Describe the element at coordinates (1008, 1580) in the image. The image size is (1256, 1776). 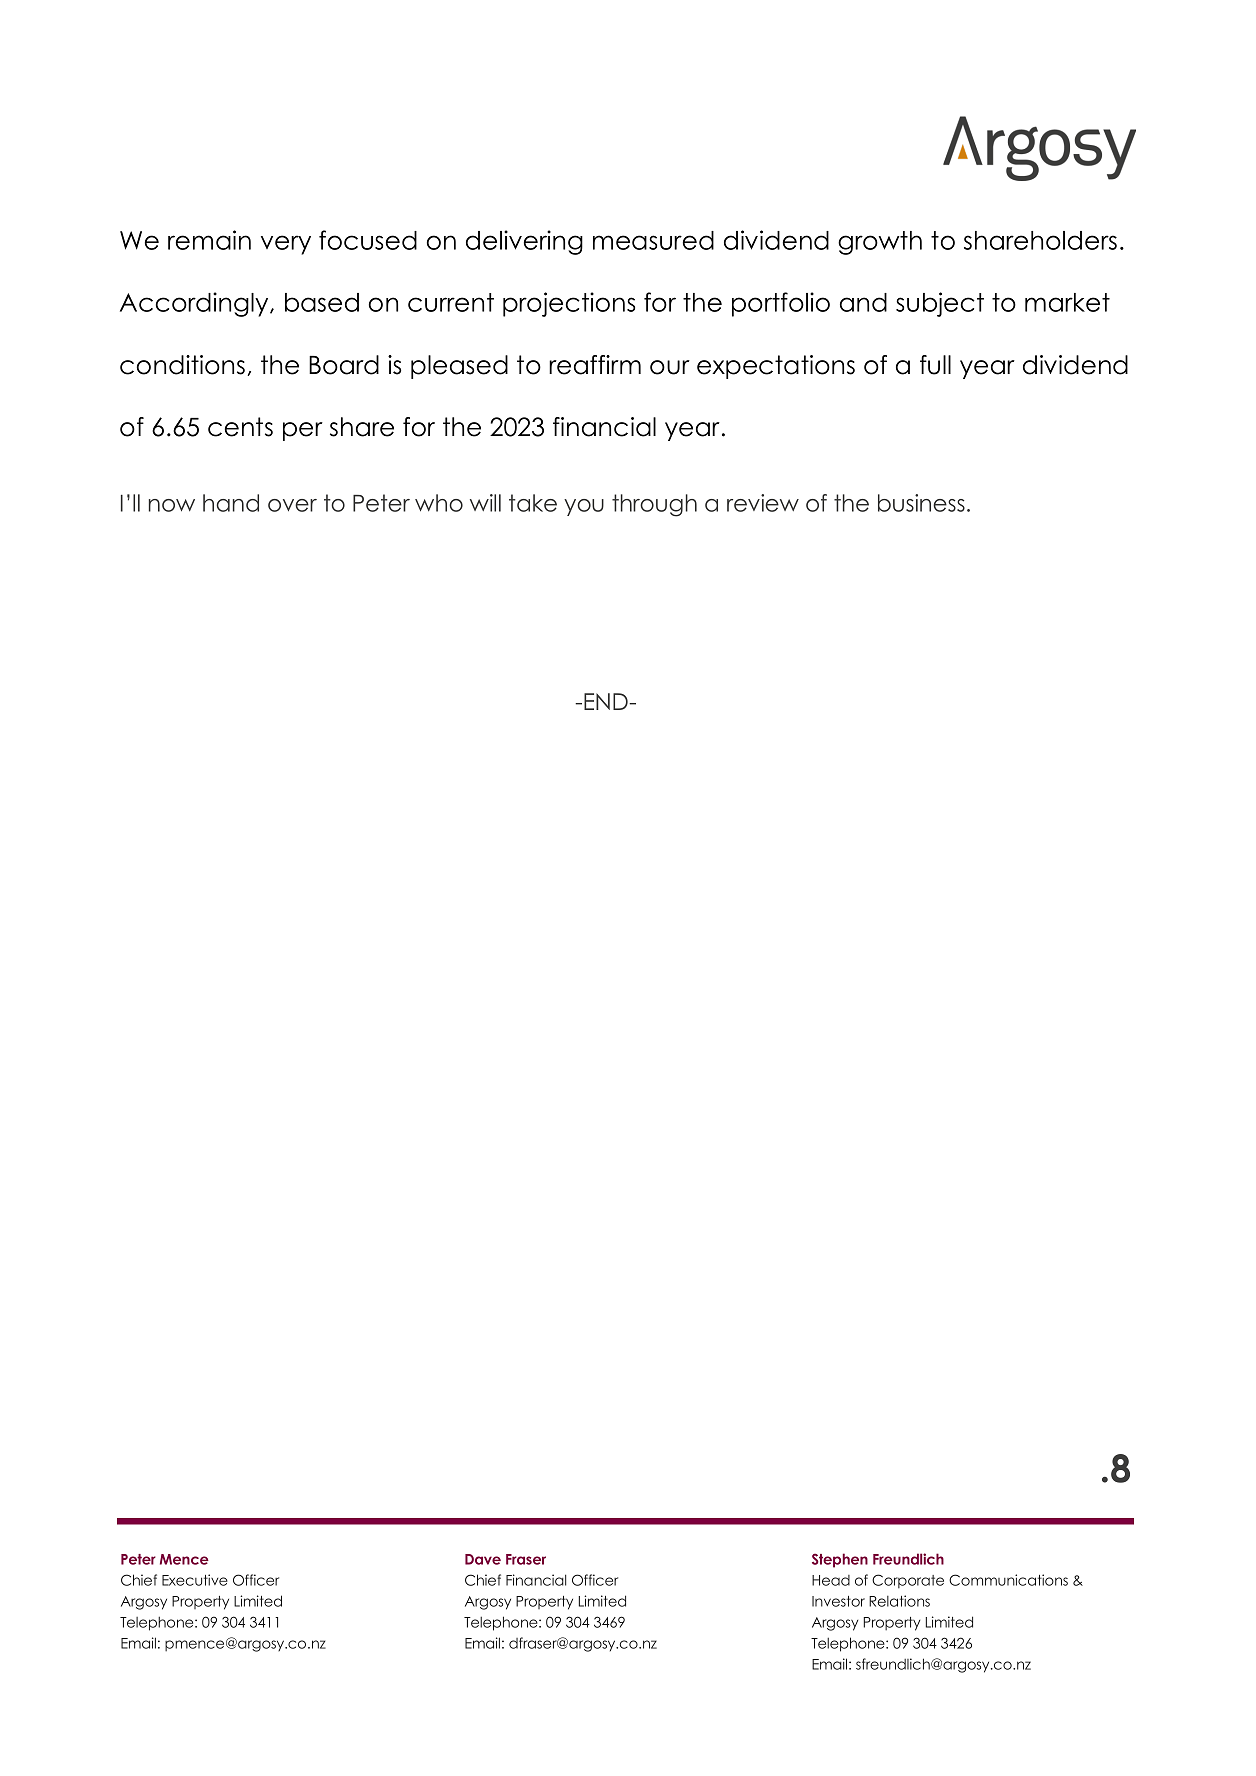
I see `Communications` at that location.
